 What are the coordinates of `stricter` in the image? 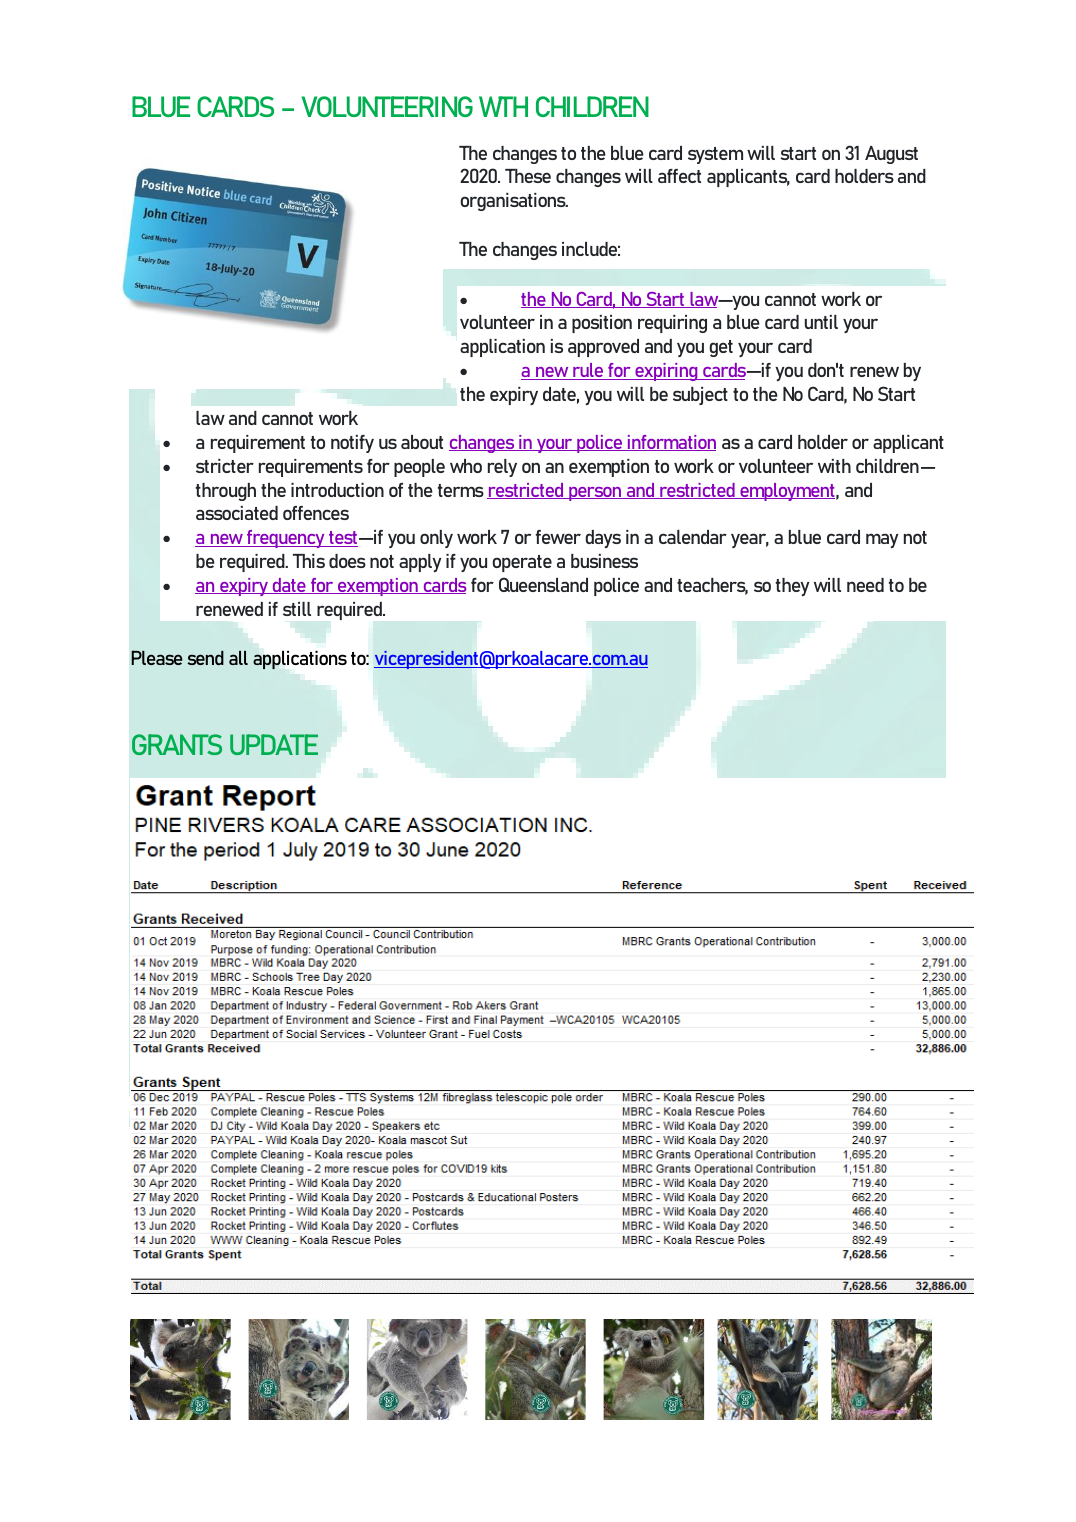 It's located at (225, 466).
